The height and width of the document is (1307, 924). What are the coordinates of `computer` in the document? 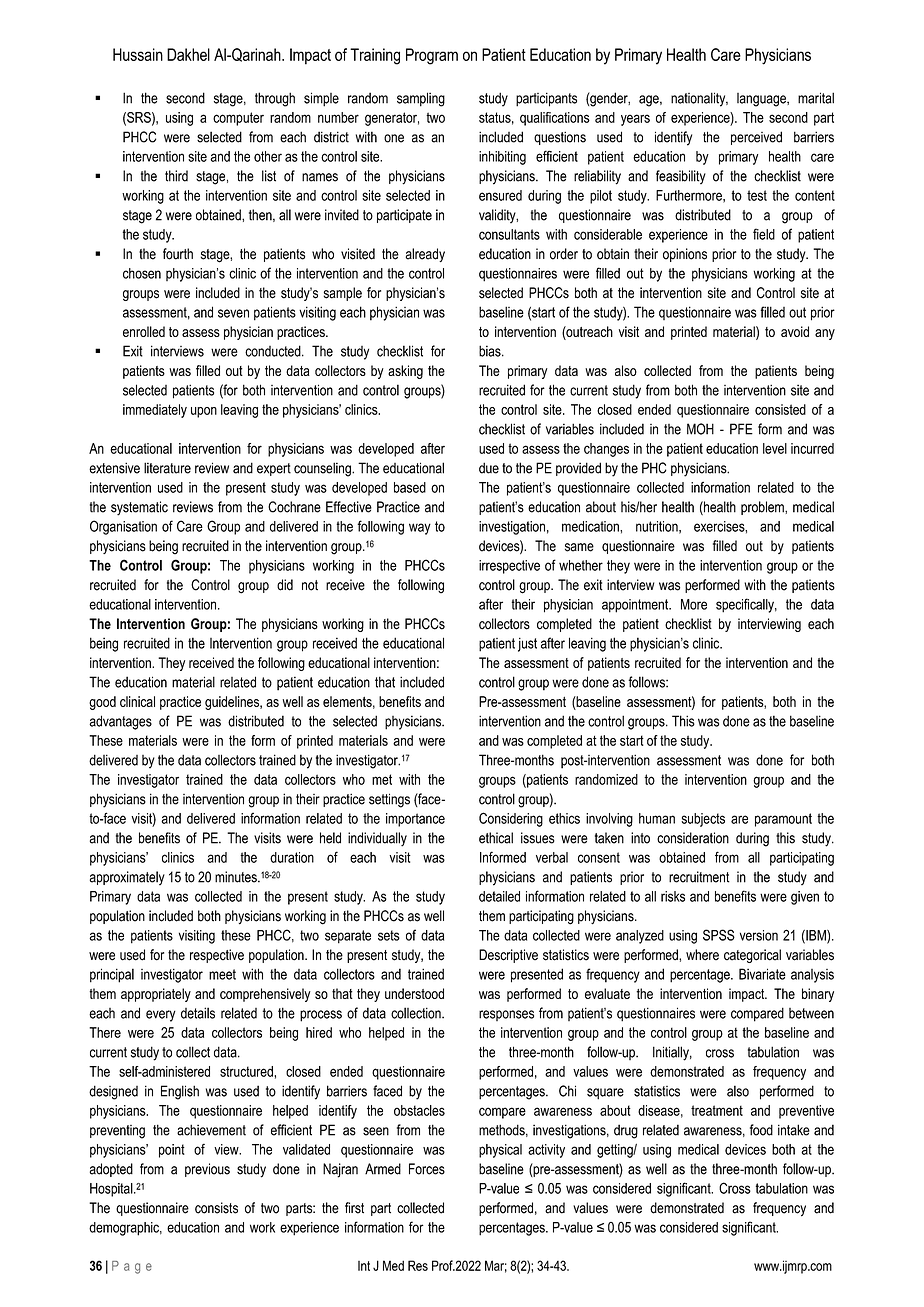 It's located at (238, 119).
